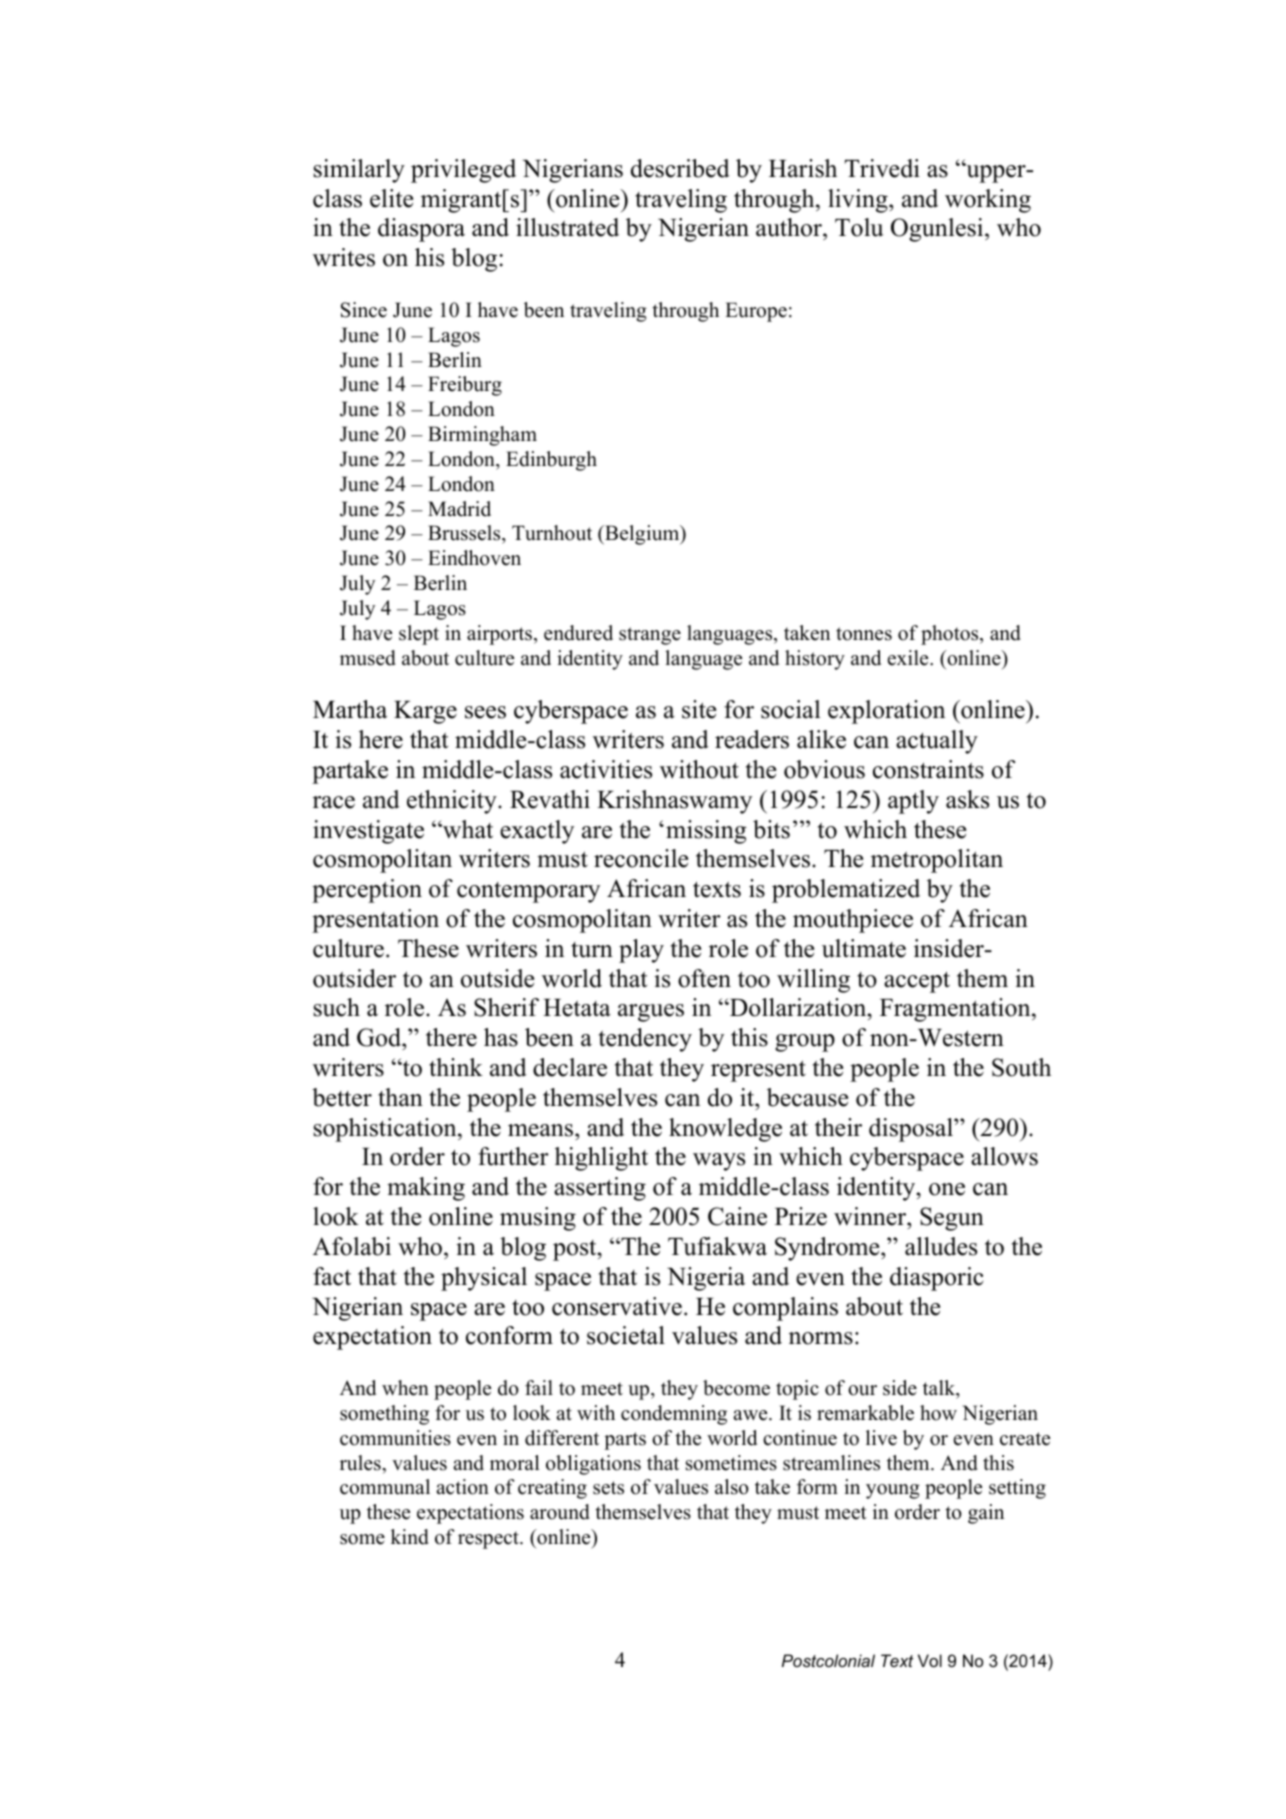 This image has width=1286, height=1819. Describe the element at coordinates (650, 636) in the image. I see `strange` at that location.
